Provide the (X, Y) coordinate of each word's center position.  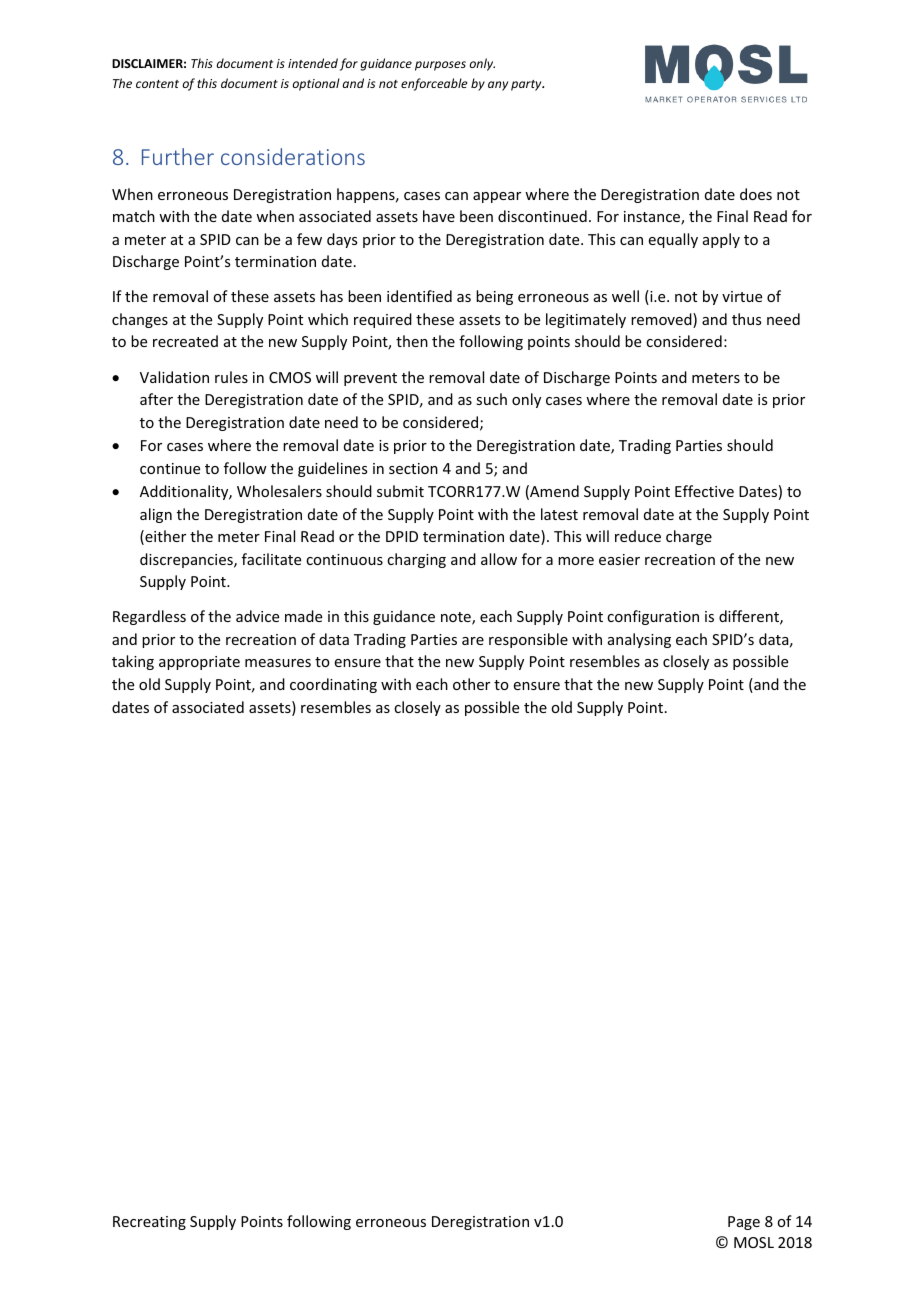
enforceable (434, 84)
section (413, 468)
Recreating (149, 1223)
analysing (639, 640)
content (157, 84)
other (471, 684)
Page (744, 1223)
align (156, 515)
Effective (704, 491)
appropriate (199, 663)
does (756, 194)
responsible (528, 640)
